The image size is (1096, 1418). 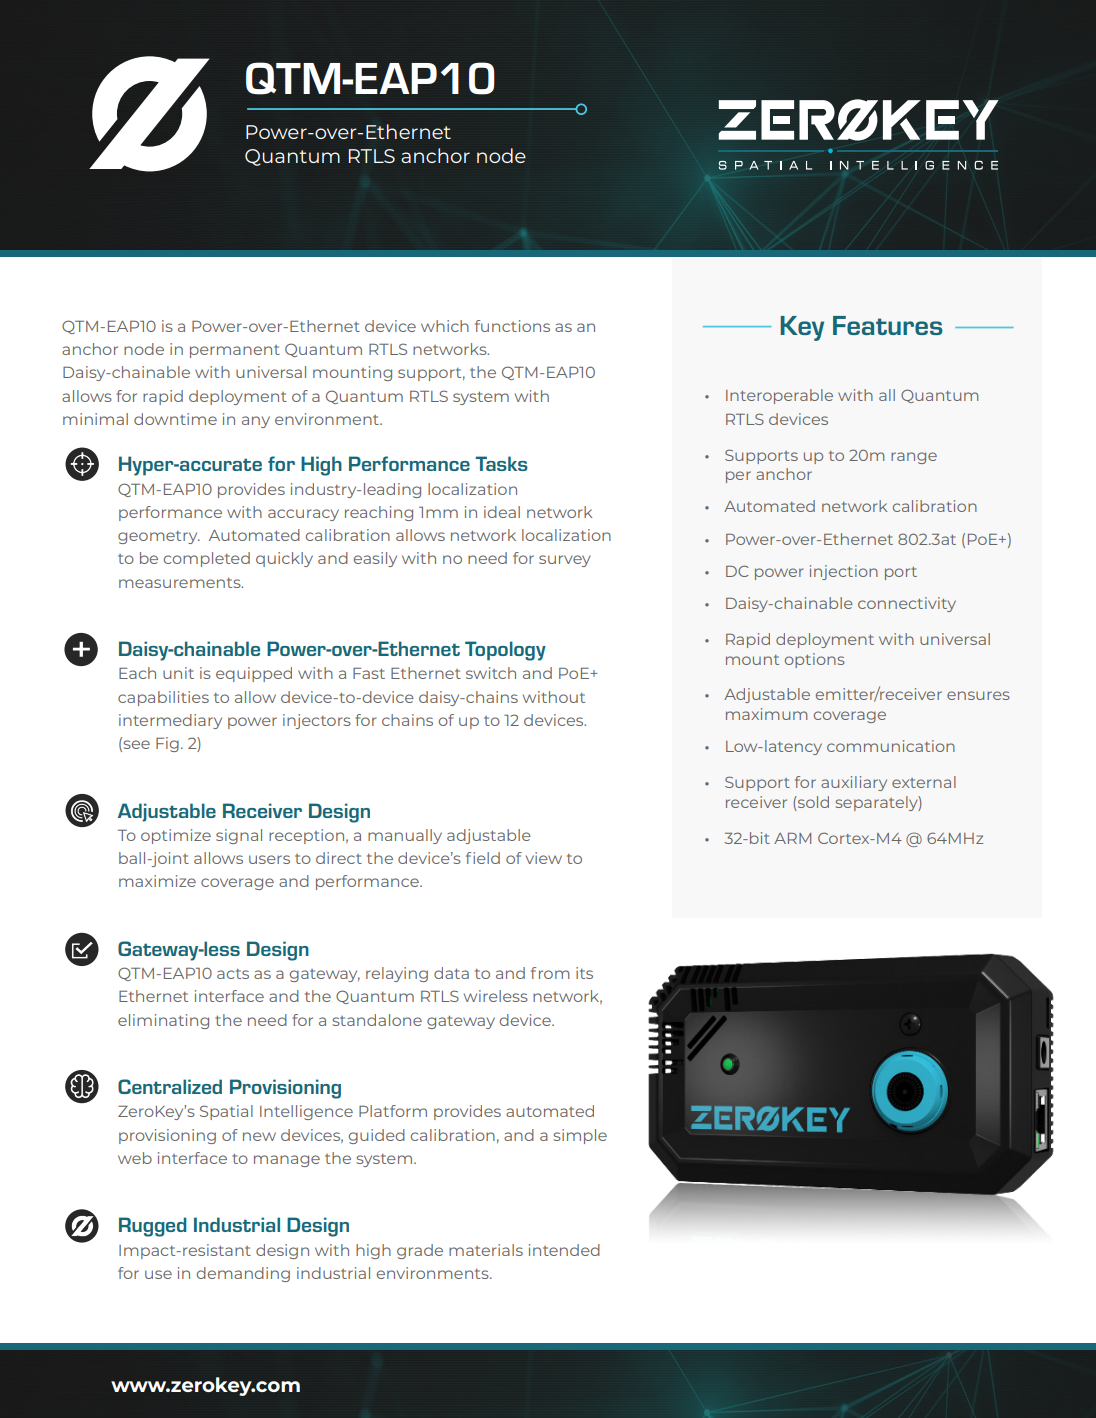 What do you see at coordinates (153, 1227) in the page?
I see `Rugged` at bounding box center [153, 1227].
